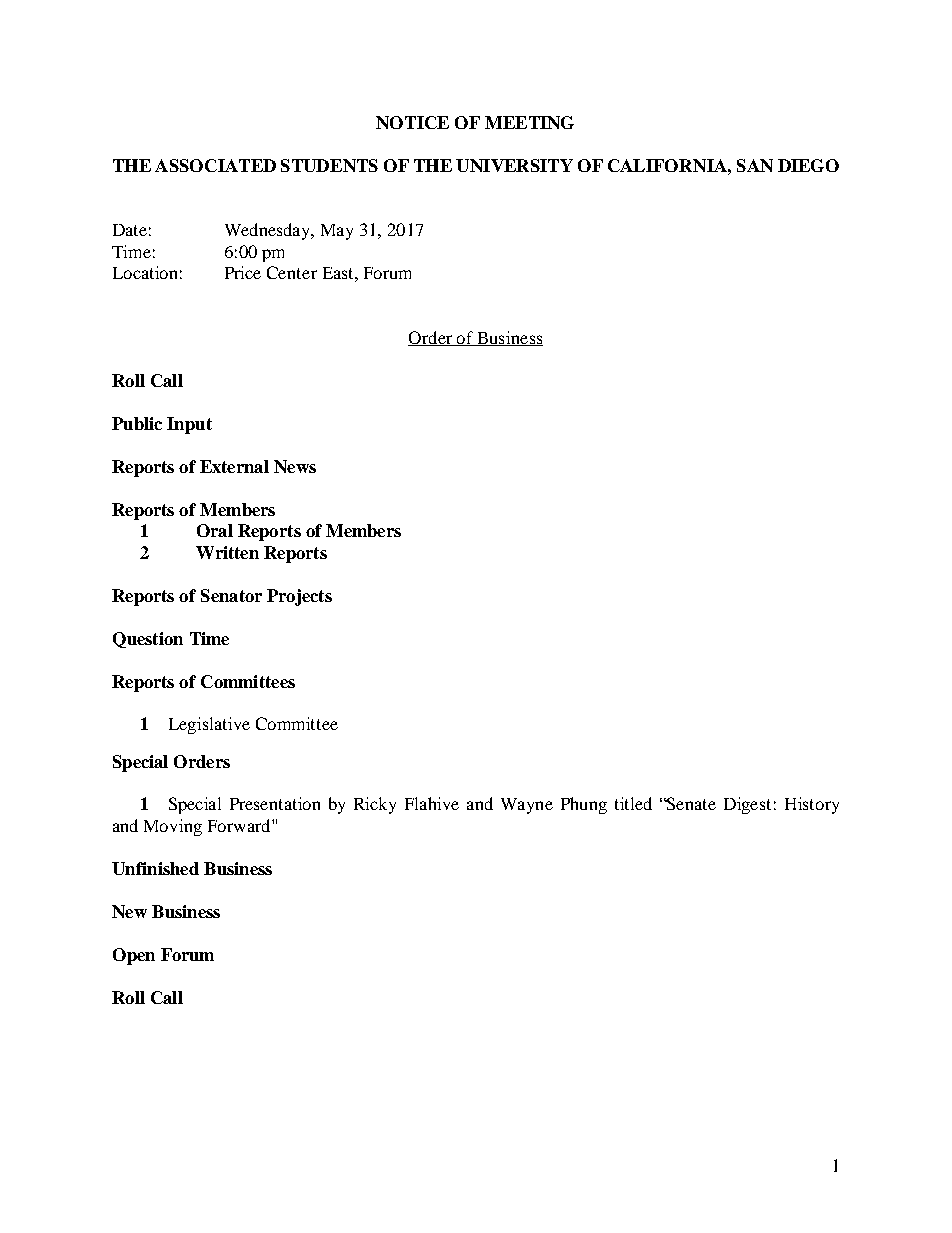  Describe the element at coordinates (134, 956) in the screenshot. I see `Open` at that location.
